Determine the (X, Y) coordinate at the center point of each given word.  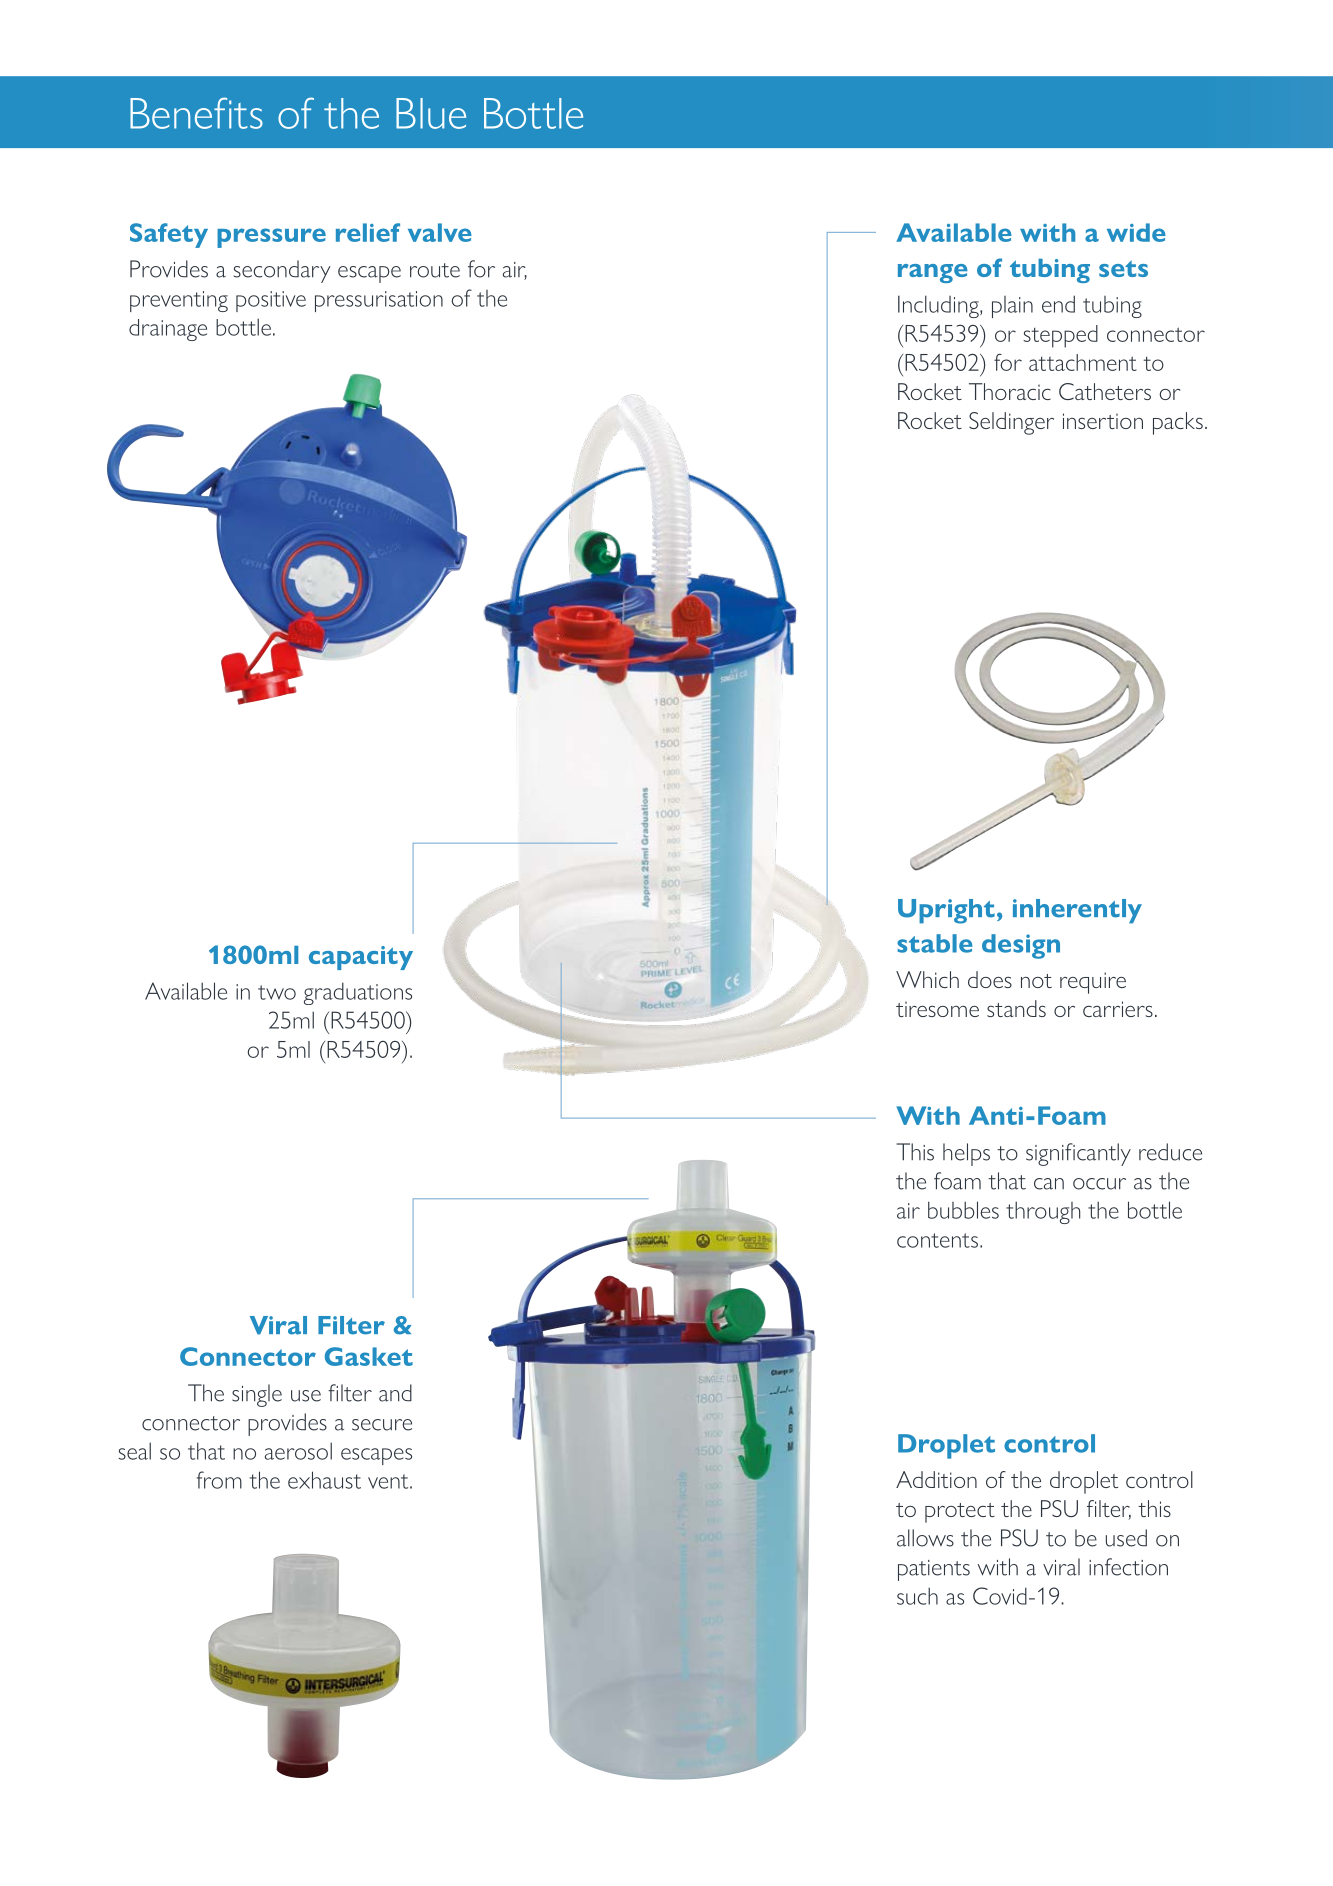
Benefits (196, 113)
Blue (431, 113)
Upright (946, 911)
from (219, 1480)
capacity (361, 958)
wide (1136, 232)
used (1126, 1538)
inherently (1077, 911)
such (917, 1596)
